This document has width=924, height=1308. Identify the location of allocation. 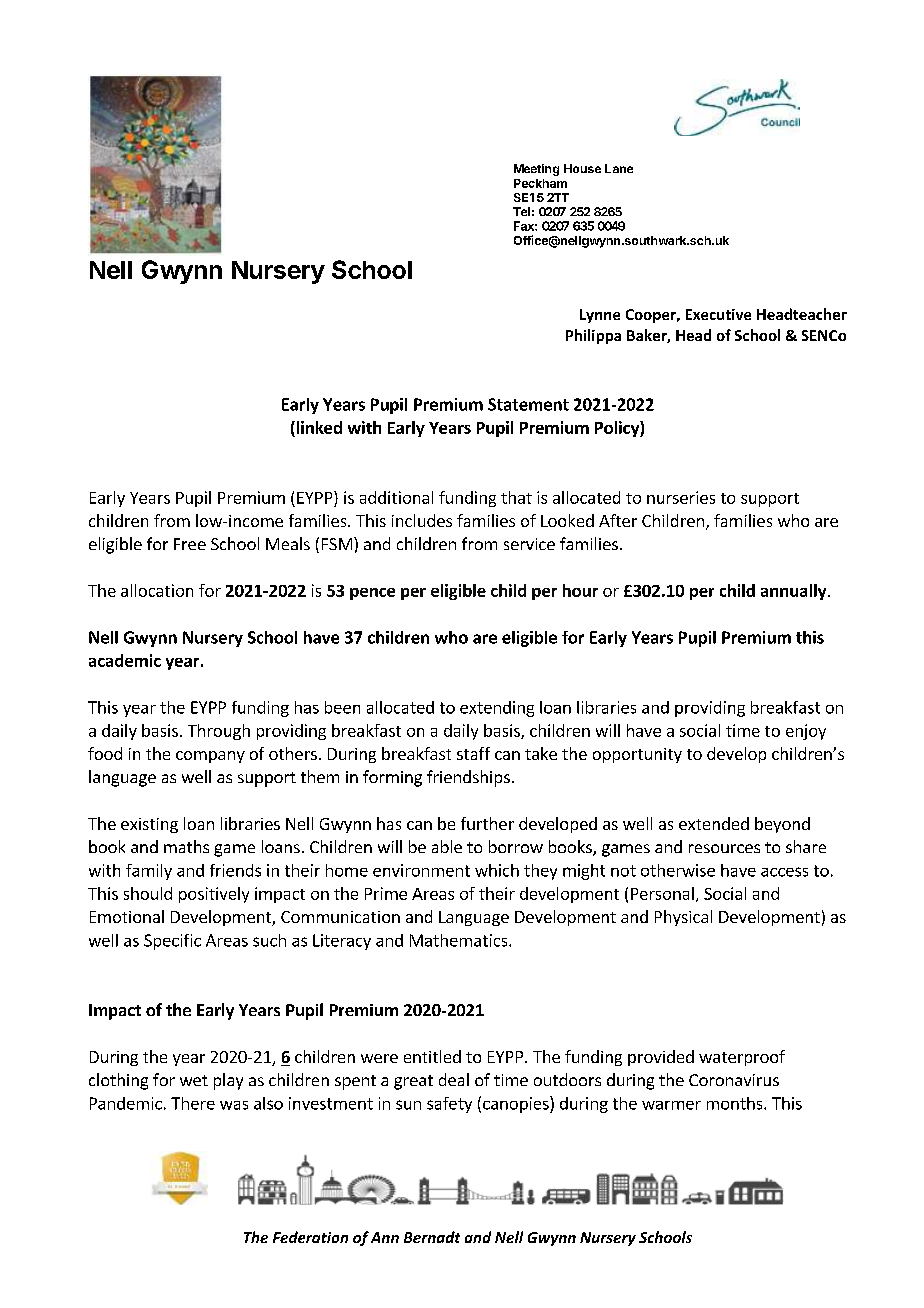
(157, 590).
